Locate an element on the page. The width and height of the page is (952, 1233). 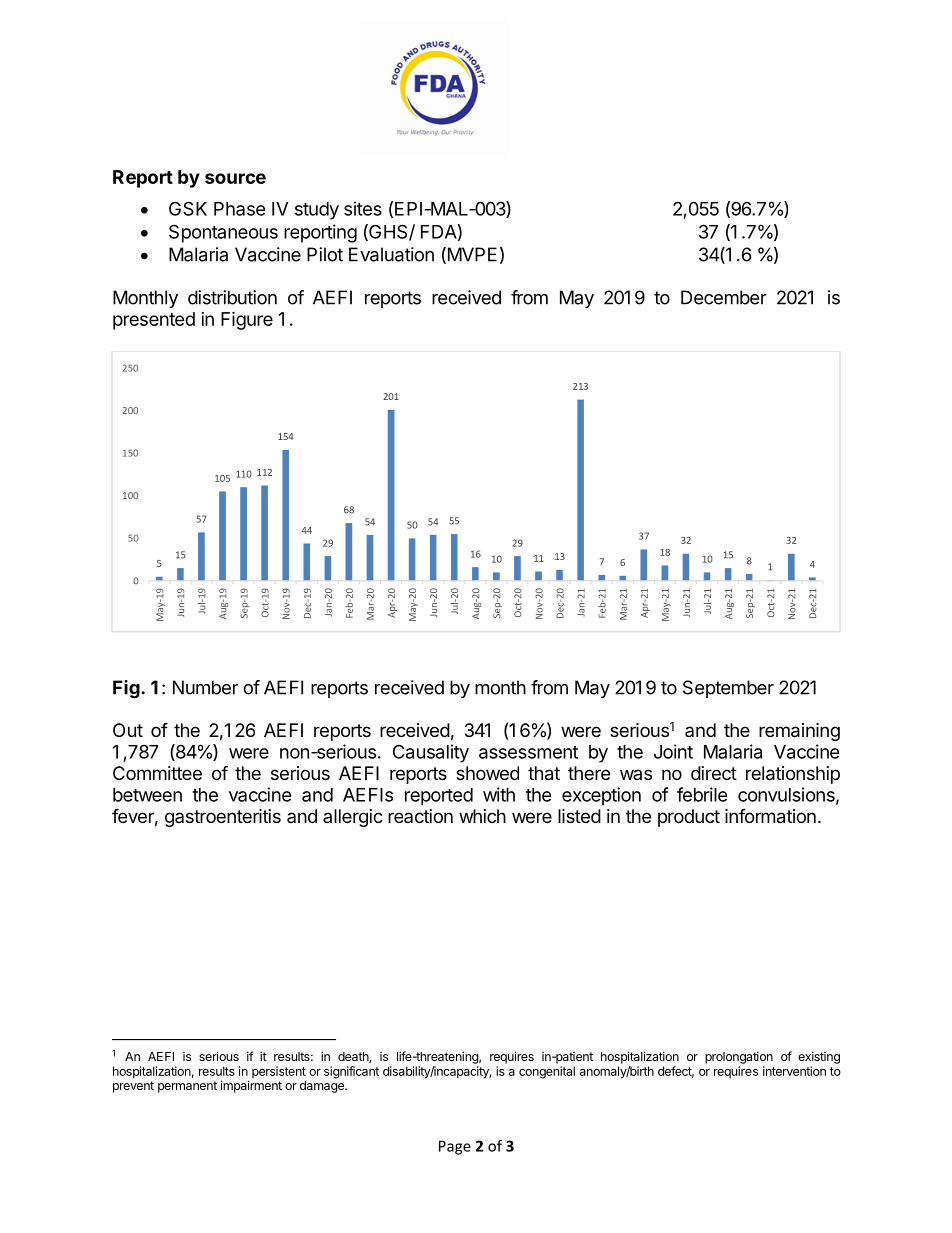
permanent is located at coordinates (187, 1087).
